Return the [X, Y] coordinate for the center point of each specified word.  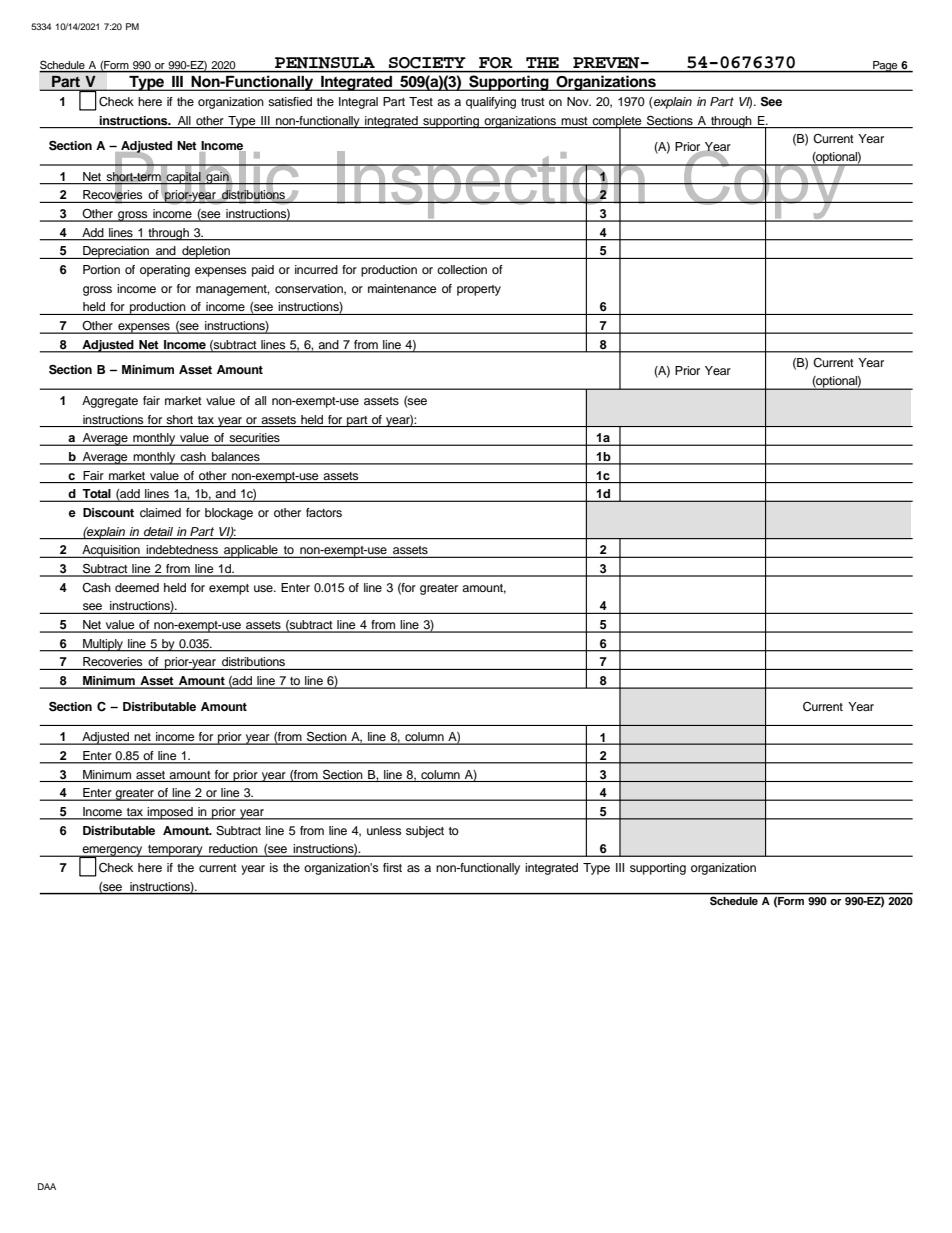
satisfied [290, 101]
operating [165, 271]
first [392, 867]
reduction [233, 850]
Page [885, 67]
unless [384, 830]
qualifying [491, 103]
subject [425, 832]
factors [324, 512]
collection [462, 269]
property [479, 290]
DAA [47, 1186]
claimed [160, 512]
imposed [170, 813]
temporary [175, 851]
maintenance [402, 288]
